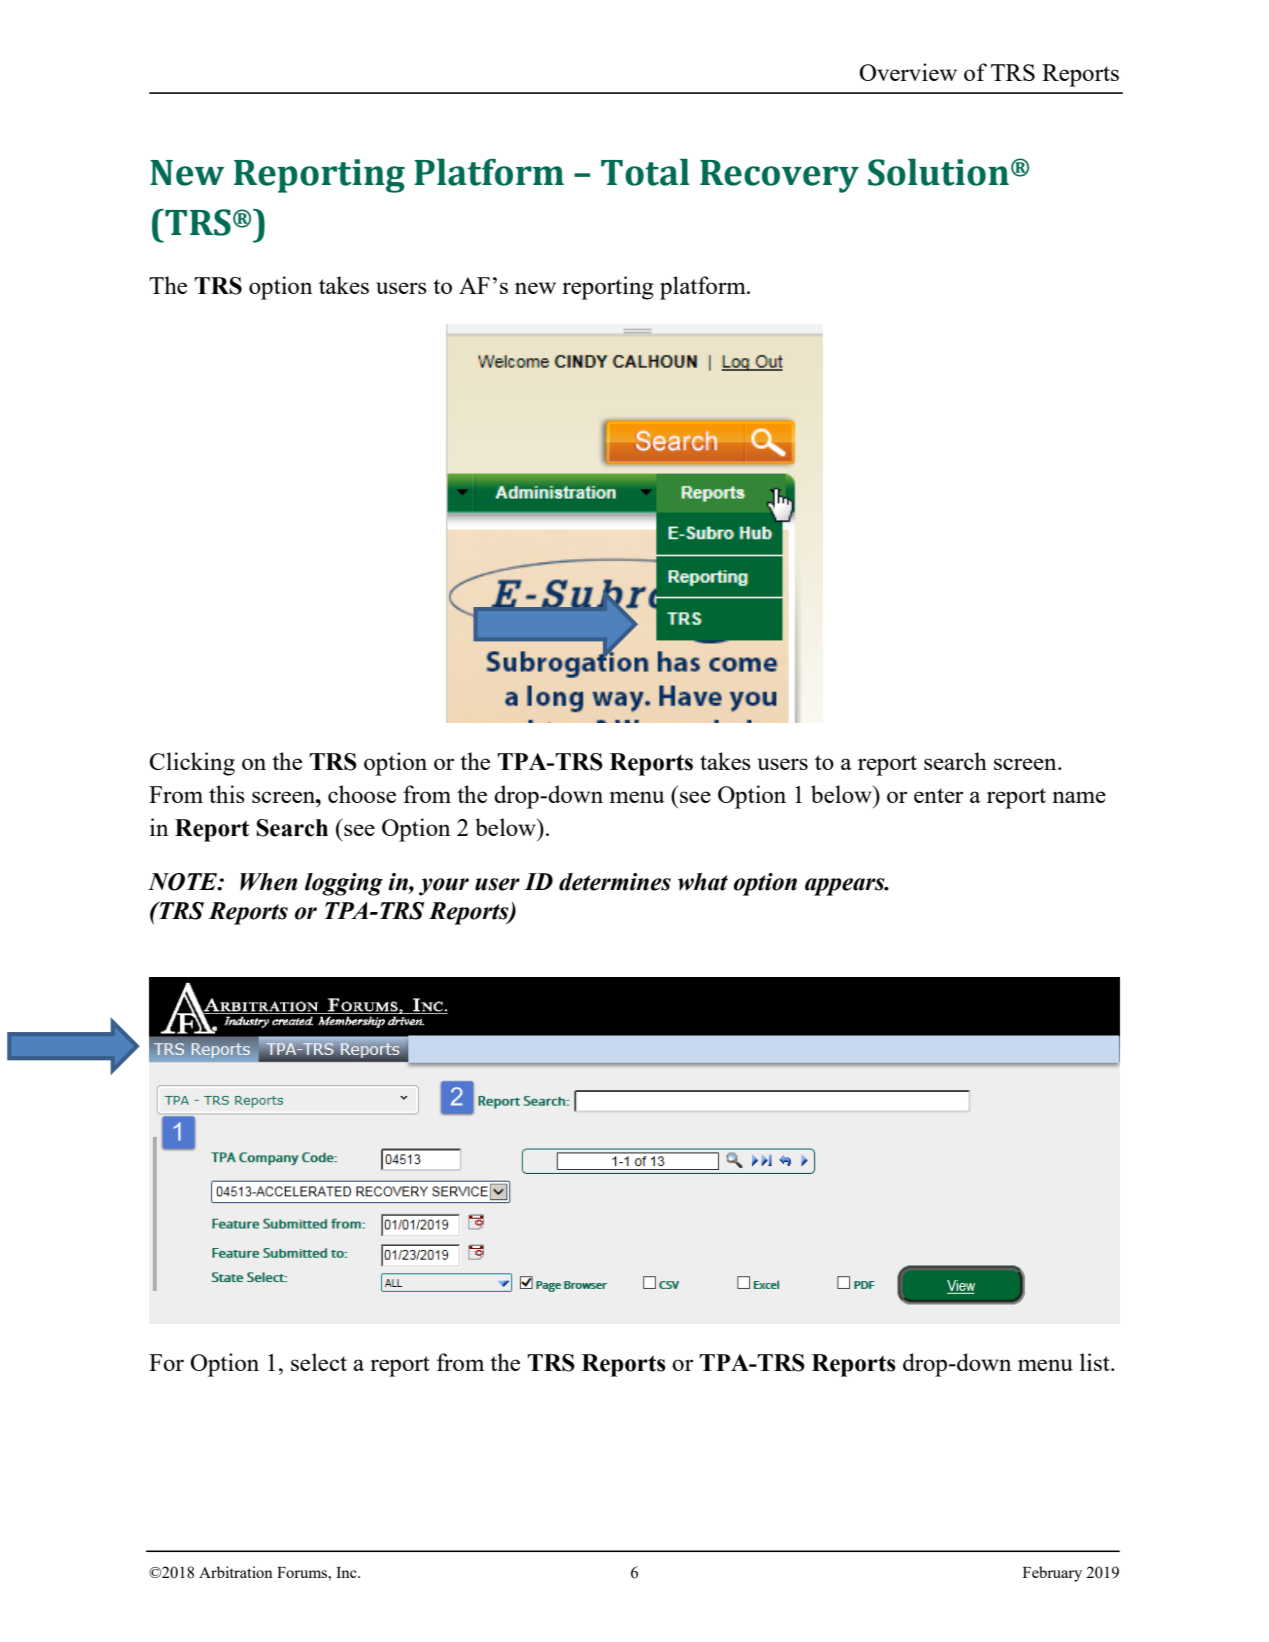 This image has height=1642, width=1269. I want to click on Clicking, so click(192, 764).
